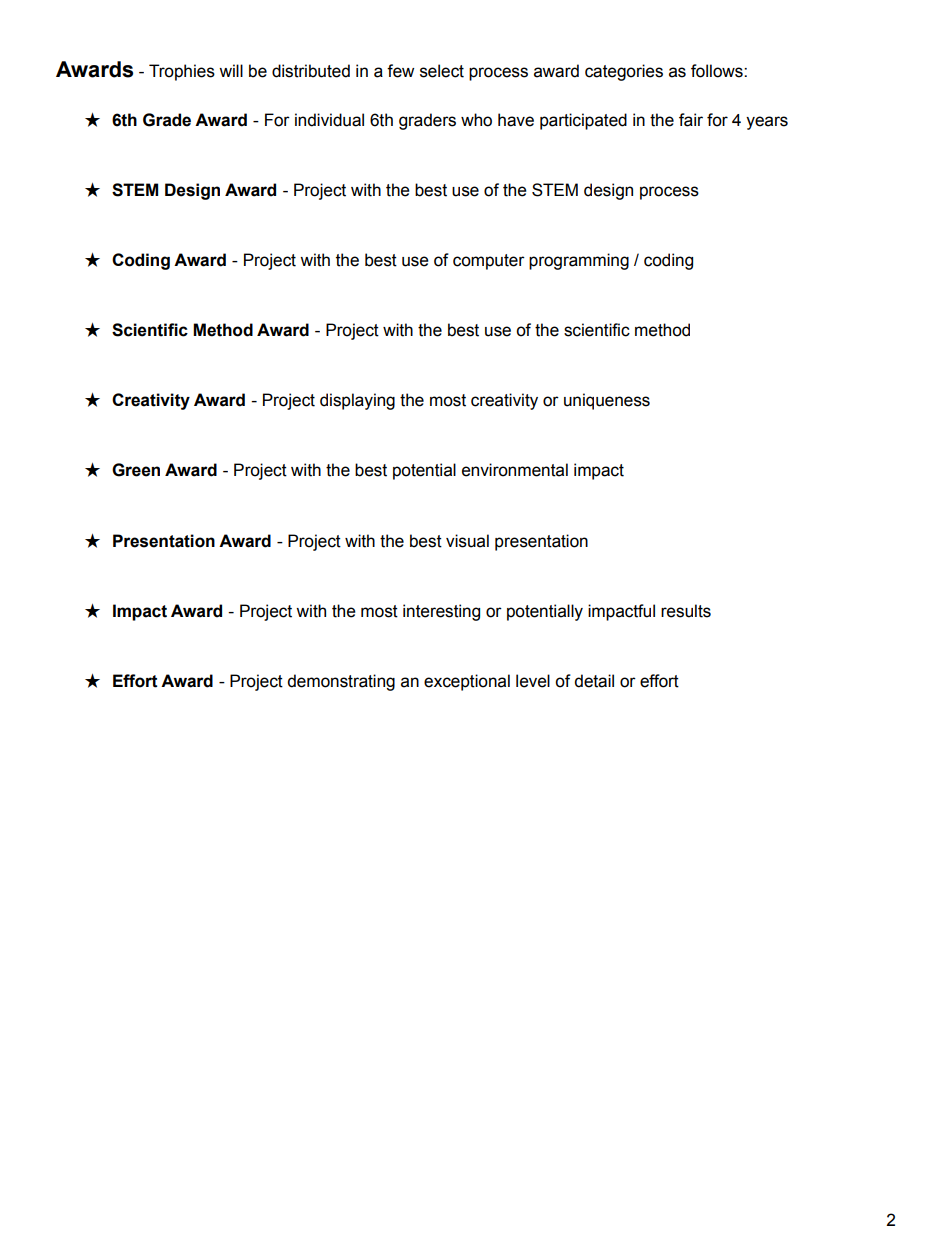 Image resolution: width=952 pixels, height=1233 pixels. Describe the element at coordinates (489, 262) in the image. I see `computer` at that location.
